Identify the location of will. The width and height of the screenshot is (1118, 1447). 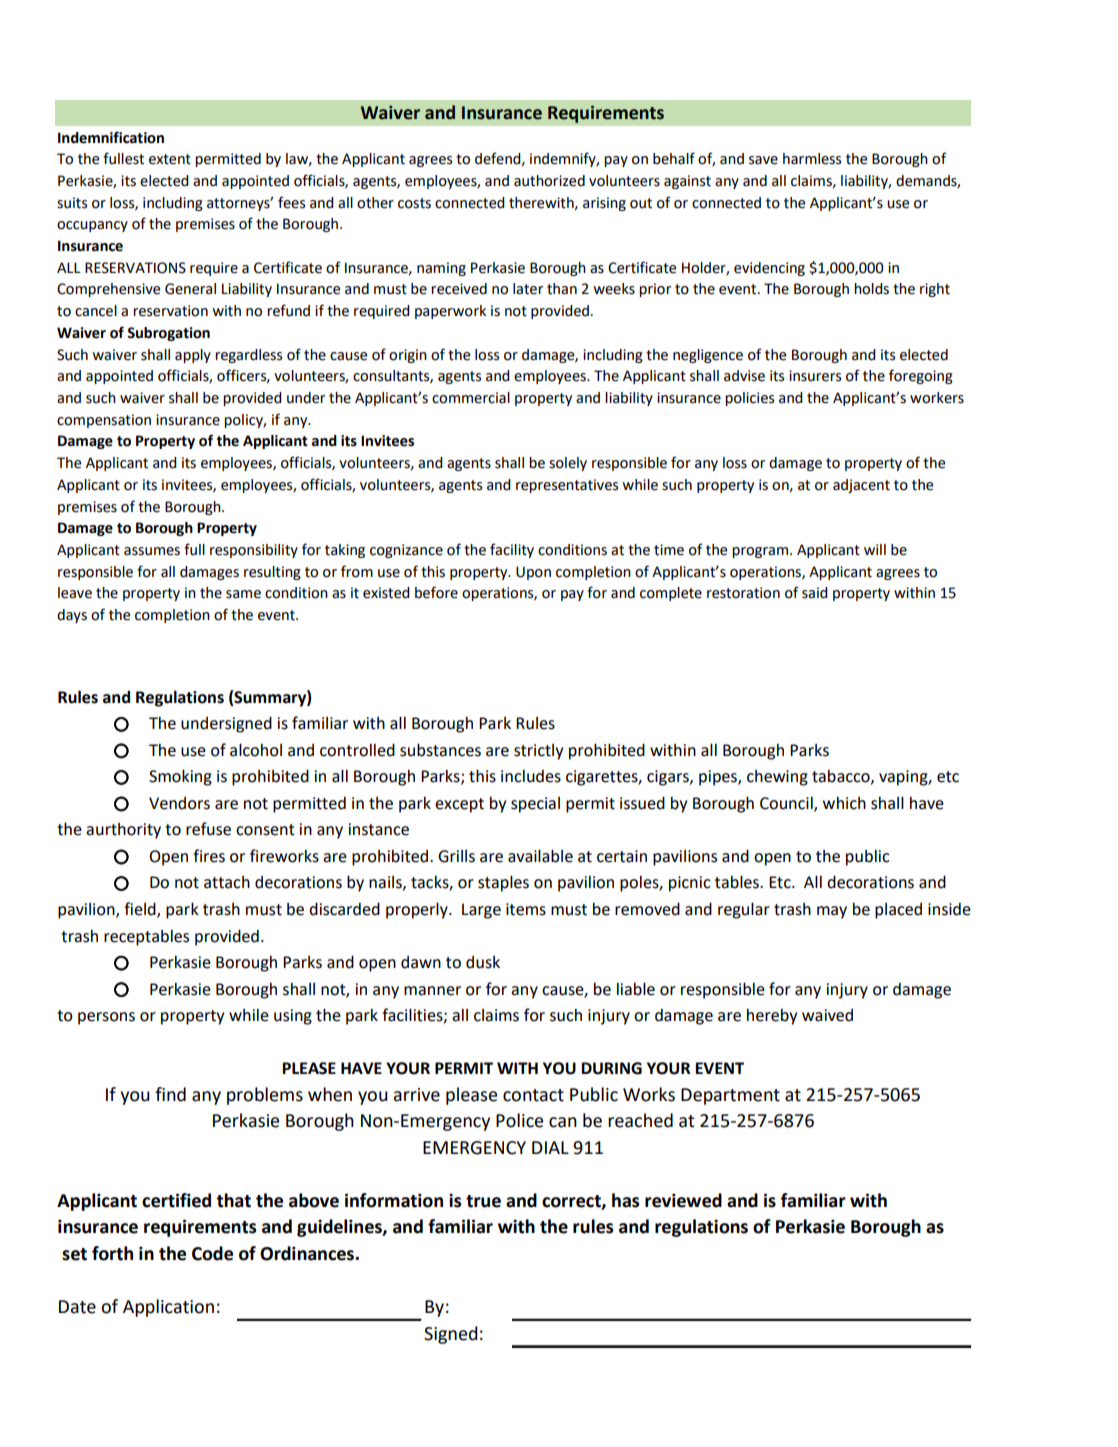
(875, 549).
